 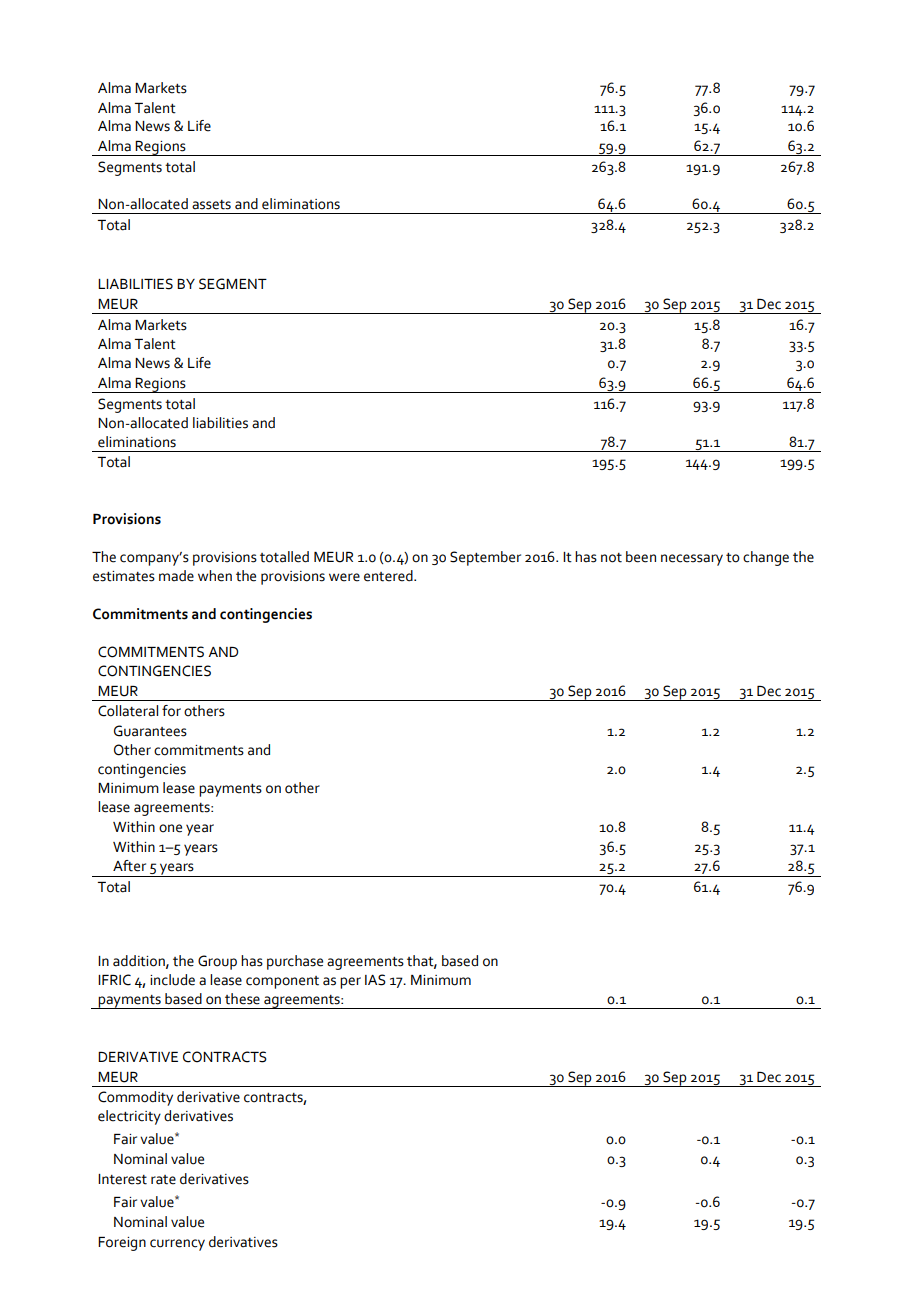 I want to click on rate, so click(x=163, y=1180).
